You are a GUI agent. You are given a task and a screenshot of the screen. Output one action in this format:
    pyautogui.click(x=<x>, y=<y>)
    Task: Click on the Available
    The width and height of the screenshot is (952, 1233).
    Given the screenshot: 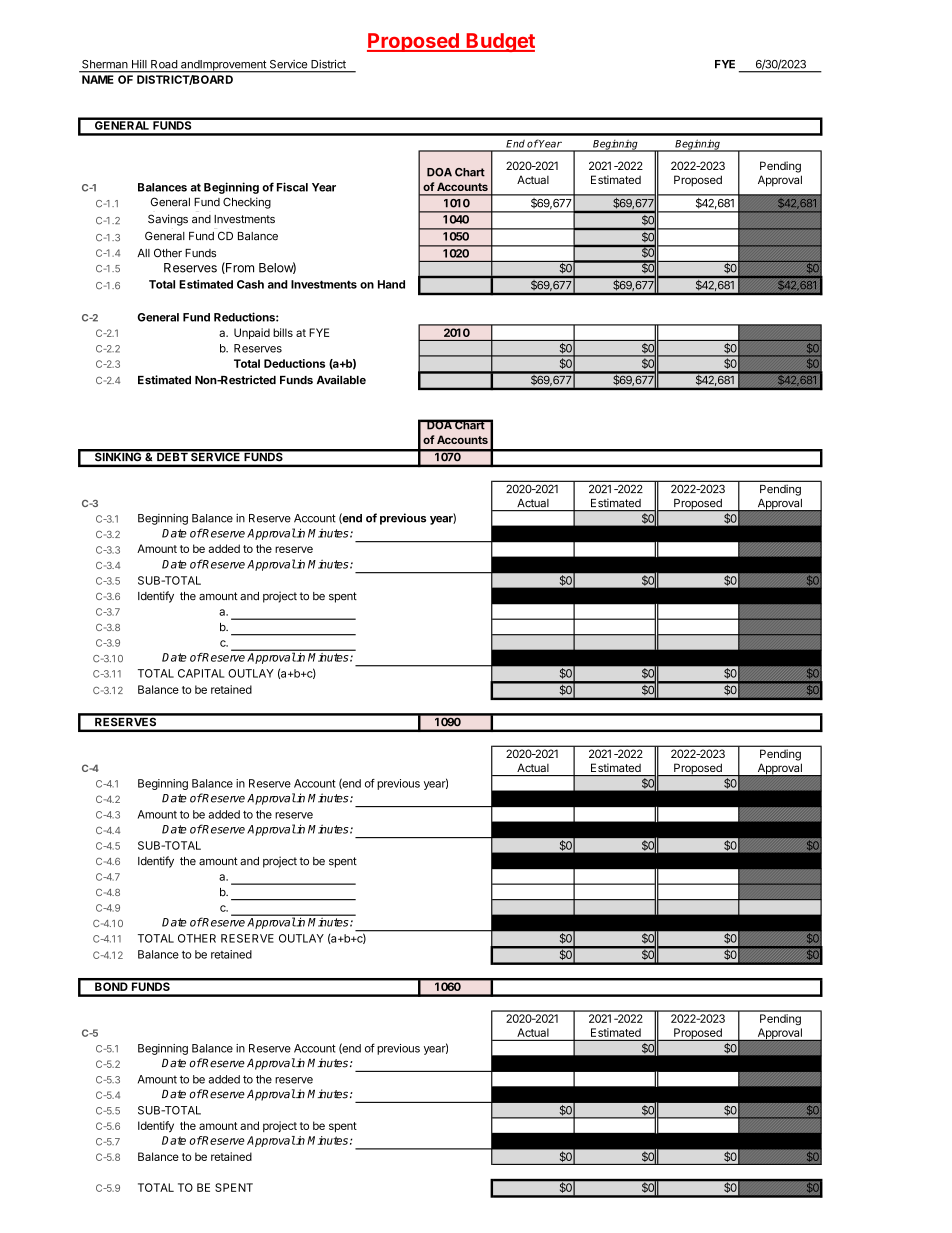 What is the action you would take?
    pyautogui.click(x=341, y=380)
